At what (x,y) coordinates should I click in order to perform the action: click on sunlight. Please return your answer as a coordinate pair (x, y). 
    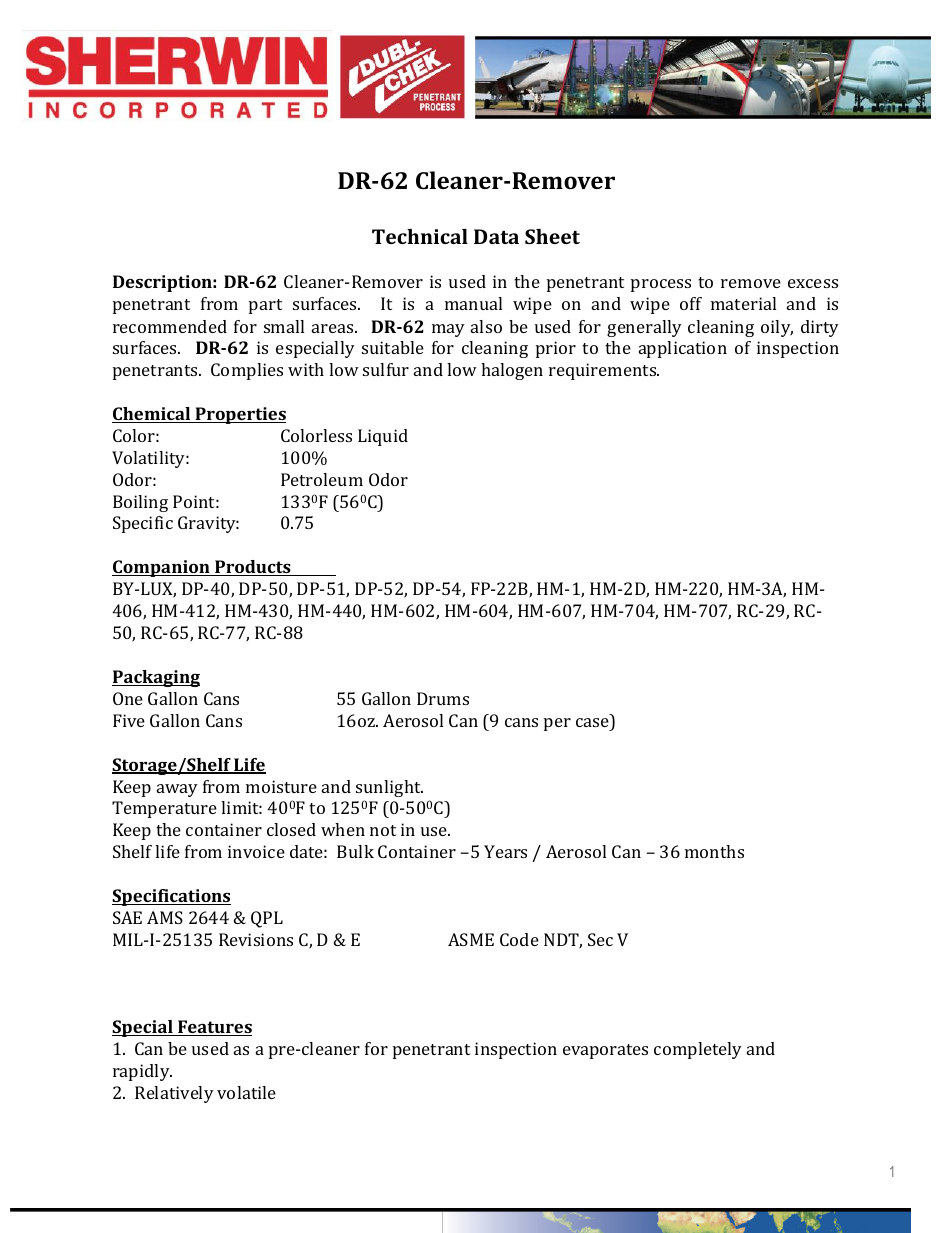
    Looking at the image, I should click on (389, 788).
